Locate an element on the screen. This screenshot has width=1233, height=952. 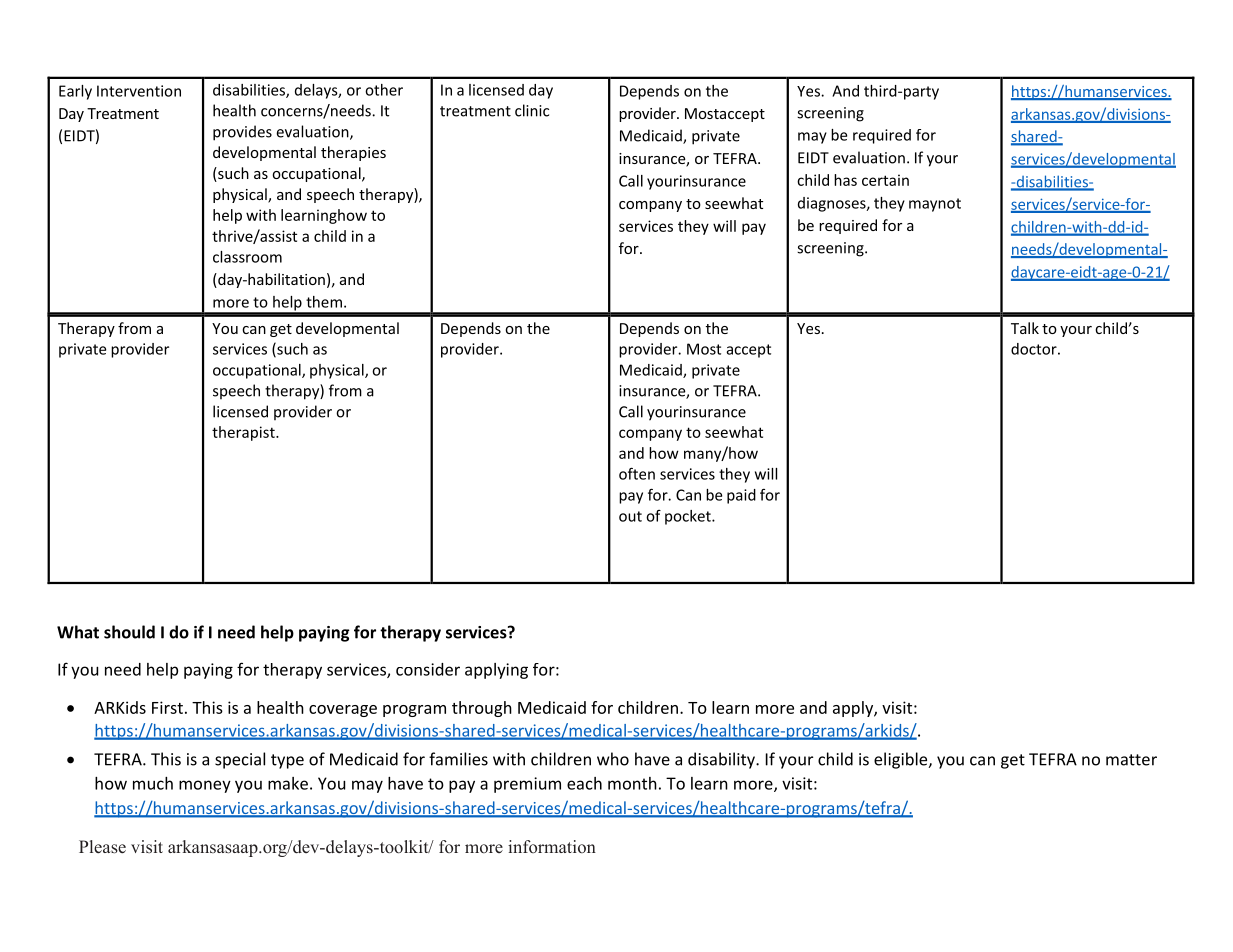
money is located at coordinates (205, 786).
